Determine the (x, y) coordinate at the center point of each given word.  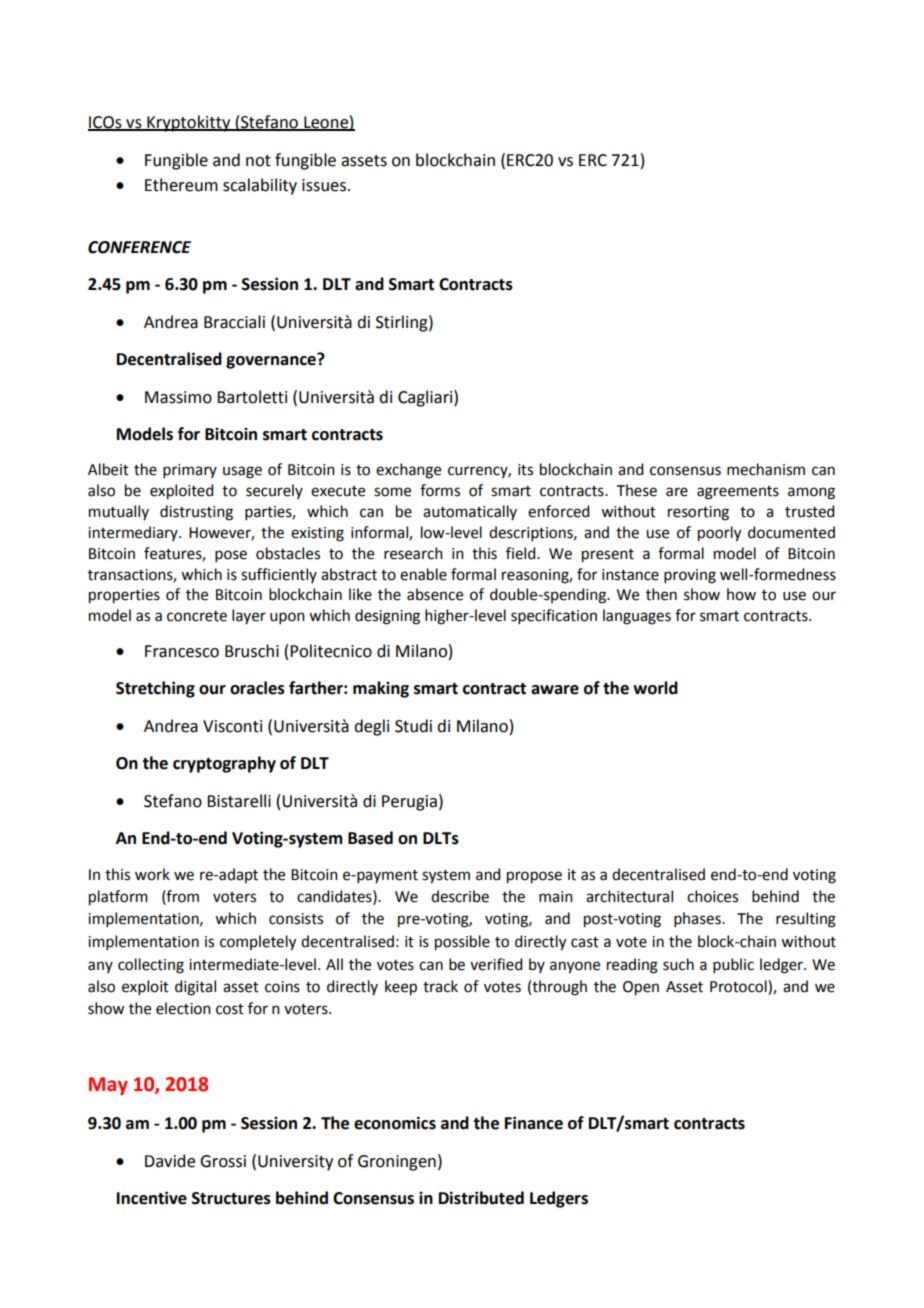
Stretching (155, 689)
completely (258, 943)
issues (324, 185)
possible (462, 943)
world (655, 688)
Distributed (481, 1198)
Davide (170, 1161)
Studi (413, 726)
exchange (408, 471)
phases (698, 919)
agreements (738, 493)
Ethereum (181, 185)
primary (190, 471)
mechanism (766, 469)
